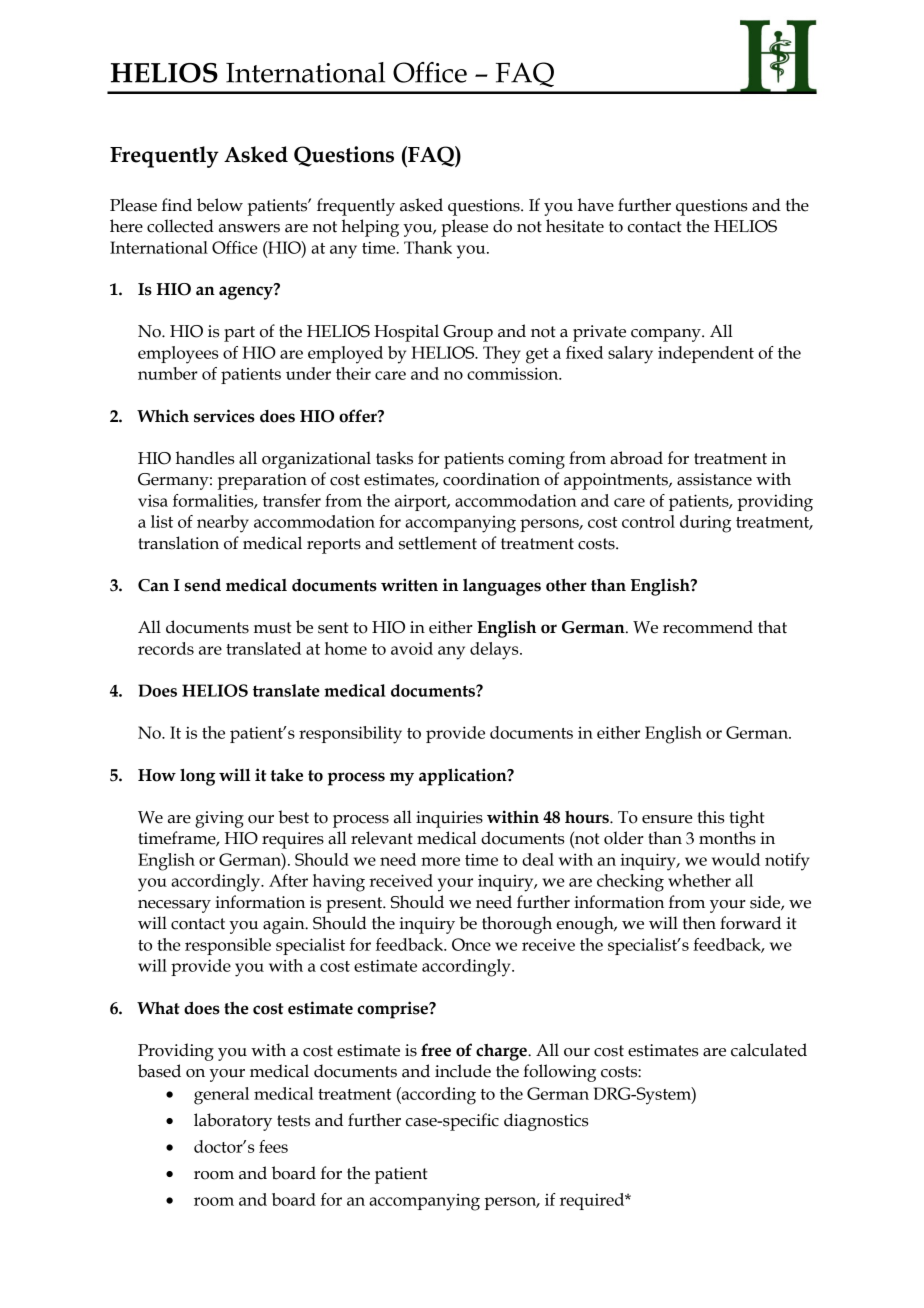  Describe the element at coordinates (233, 1122) in the image. I see `laboratory` at that location.
